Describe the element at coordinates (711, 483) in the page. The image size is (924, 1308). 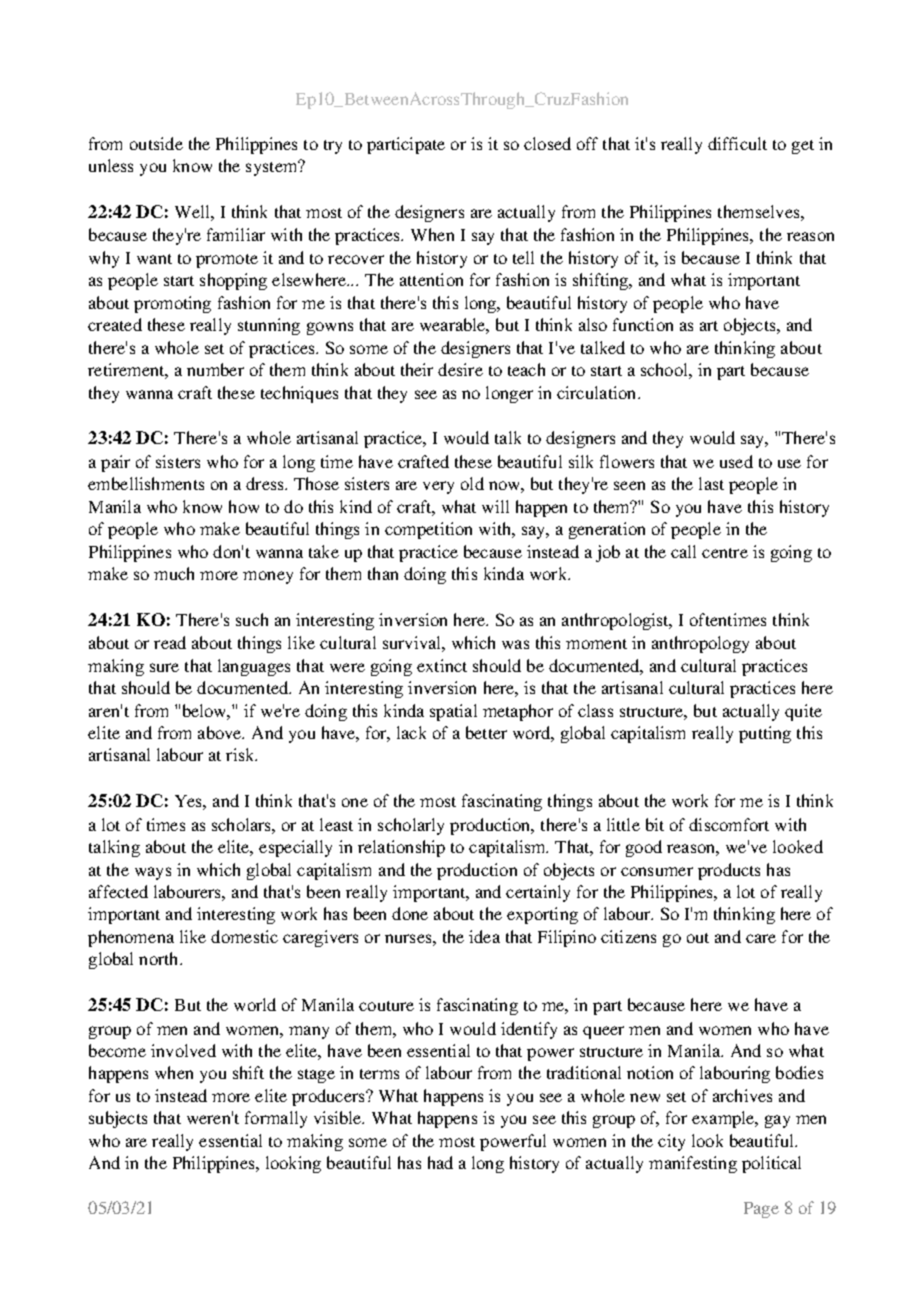
I see `last` at that location.
